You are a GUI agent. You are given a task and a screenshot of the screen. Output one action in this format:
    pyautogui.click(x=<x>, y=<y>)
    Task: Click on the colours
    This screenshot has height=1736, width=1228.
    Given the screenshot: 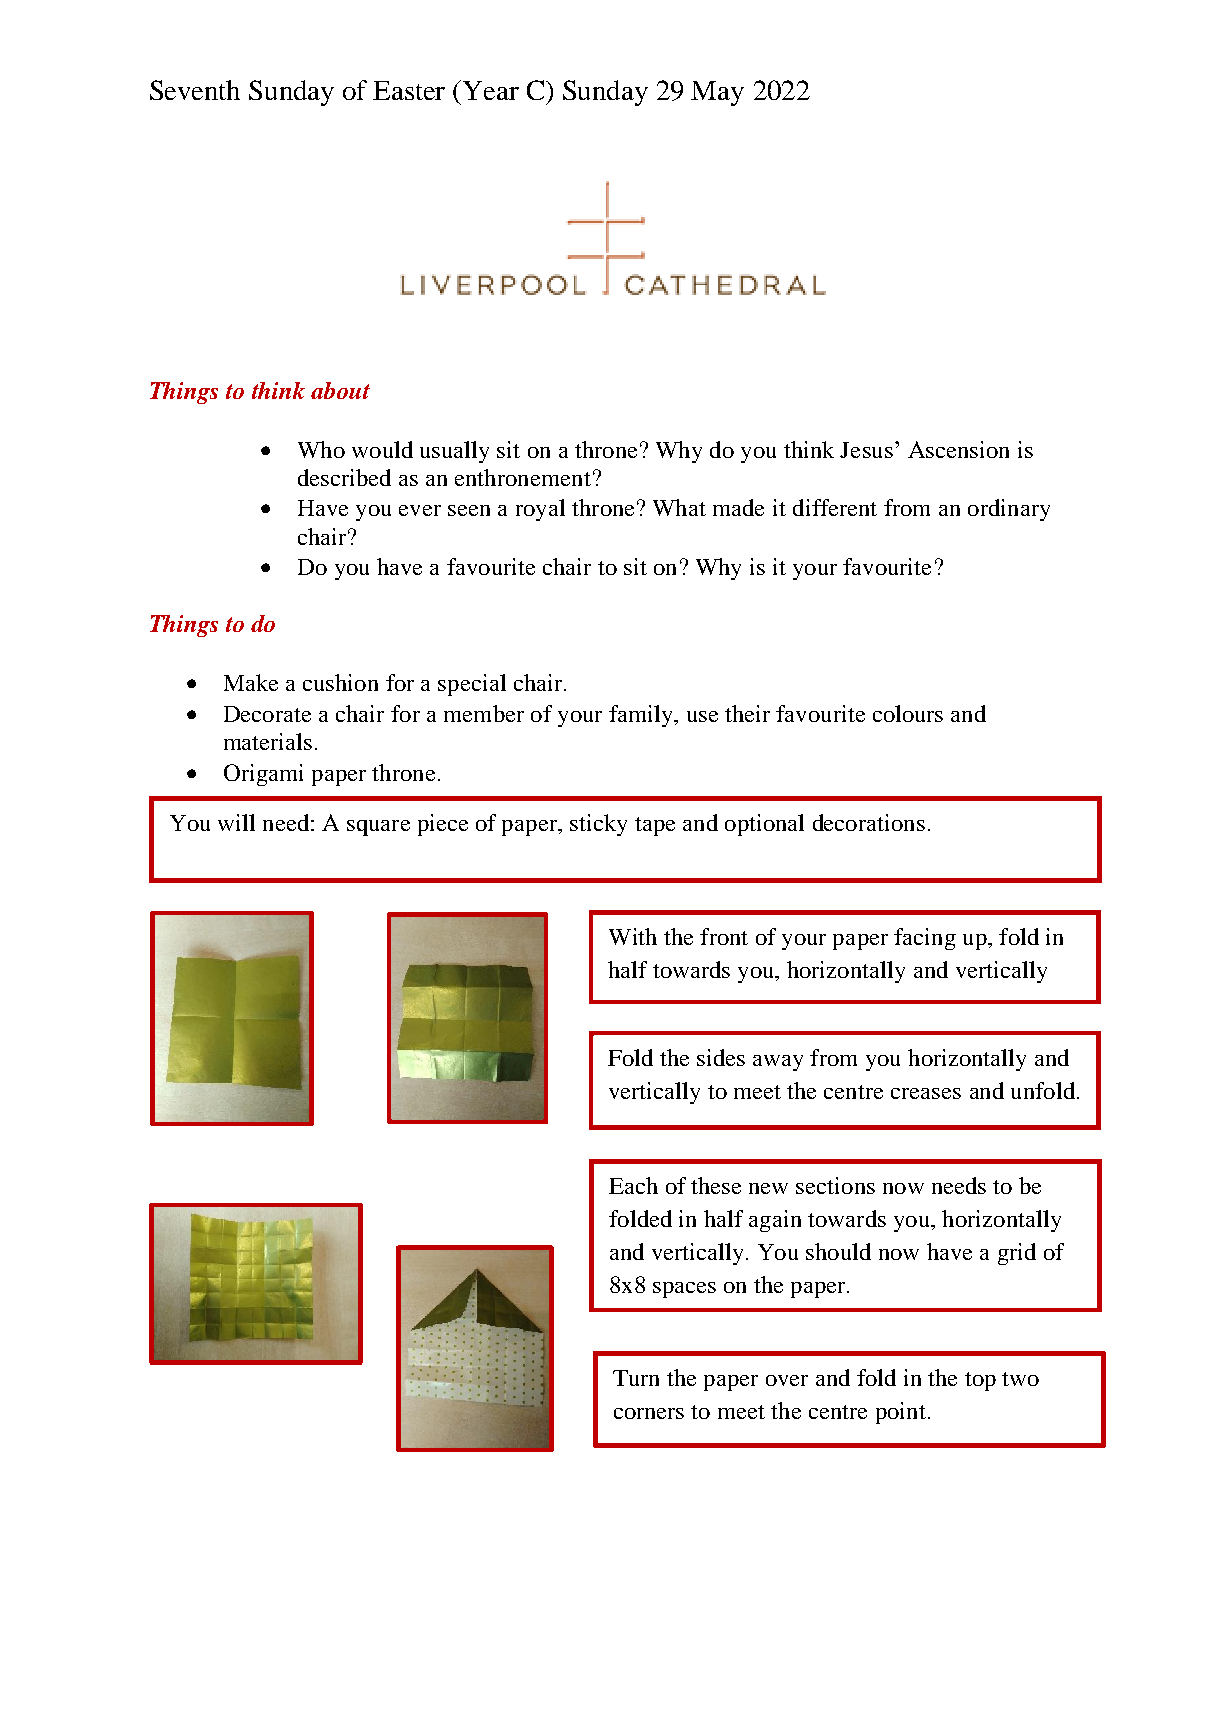 What is the action you would take?
    pyautogui.click(x=908, y=713)
